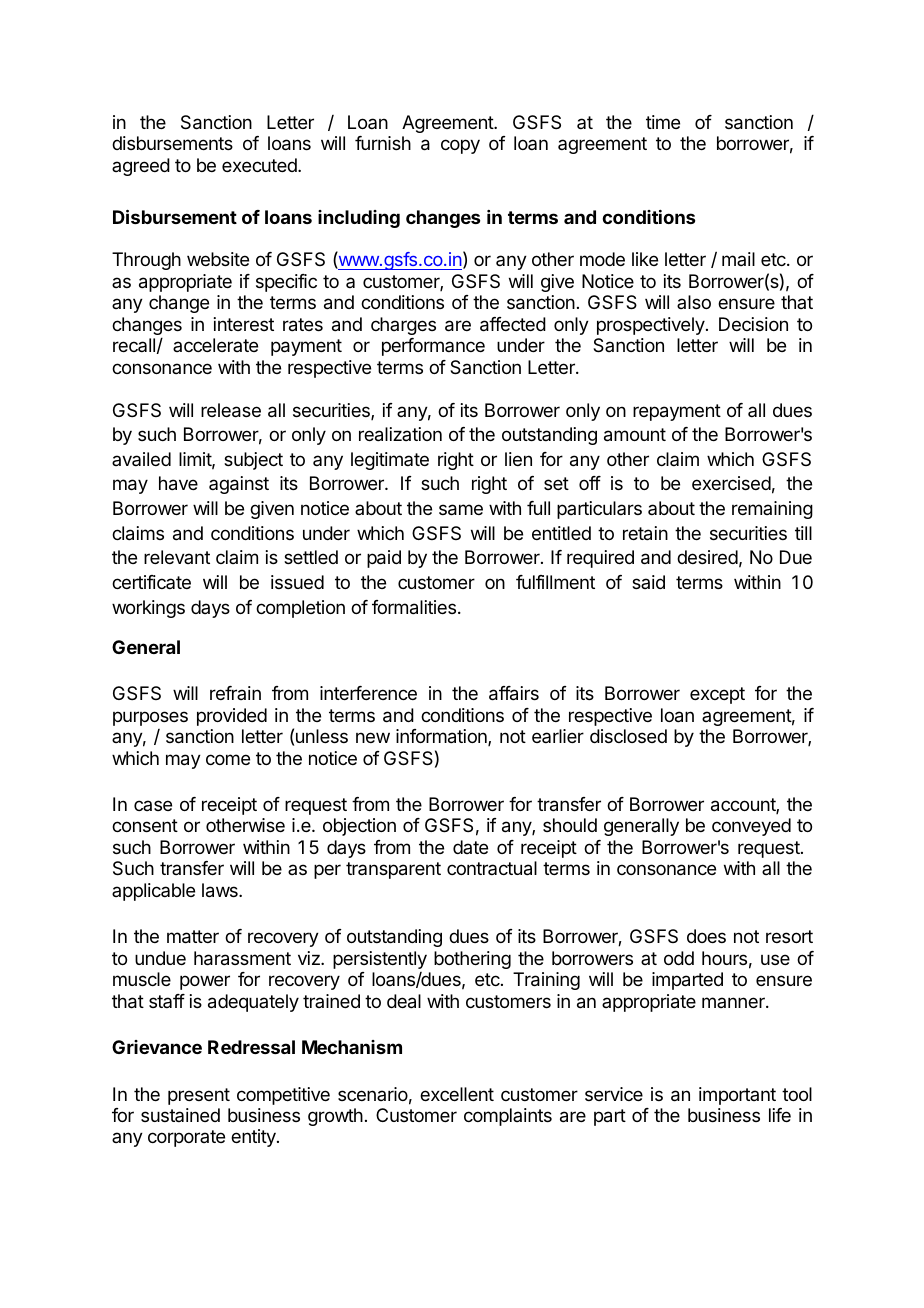 Image resolution: width=924 pixels, height=1308 pixels. Describe the element at coordinates (199, 1096) in the page. I see `present` at that location.
